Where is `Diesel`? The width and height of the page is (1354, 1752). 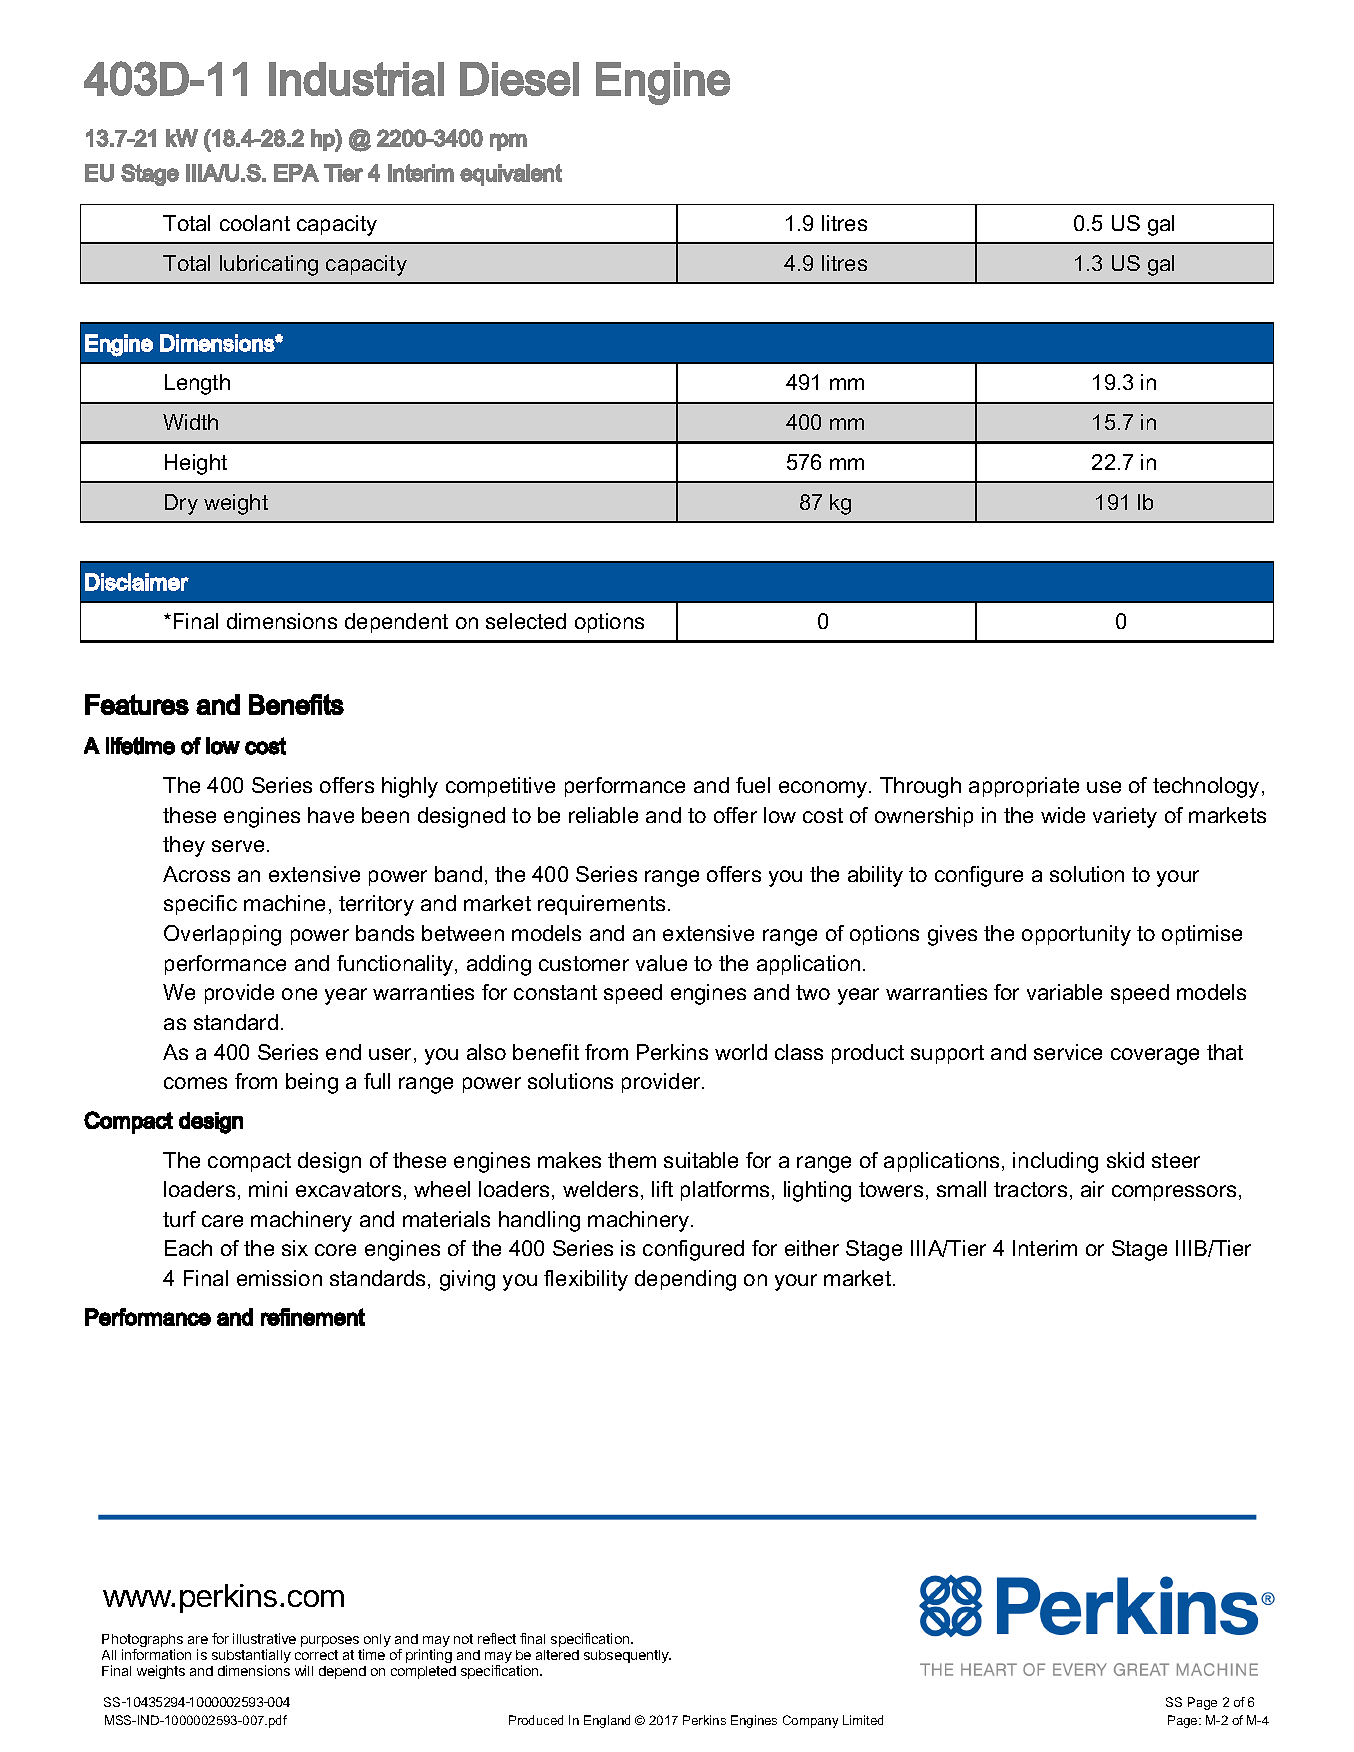
Diesel is located at coordinates (519, 79).
